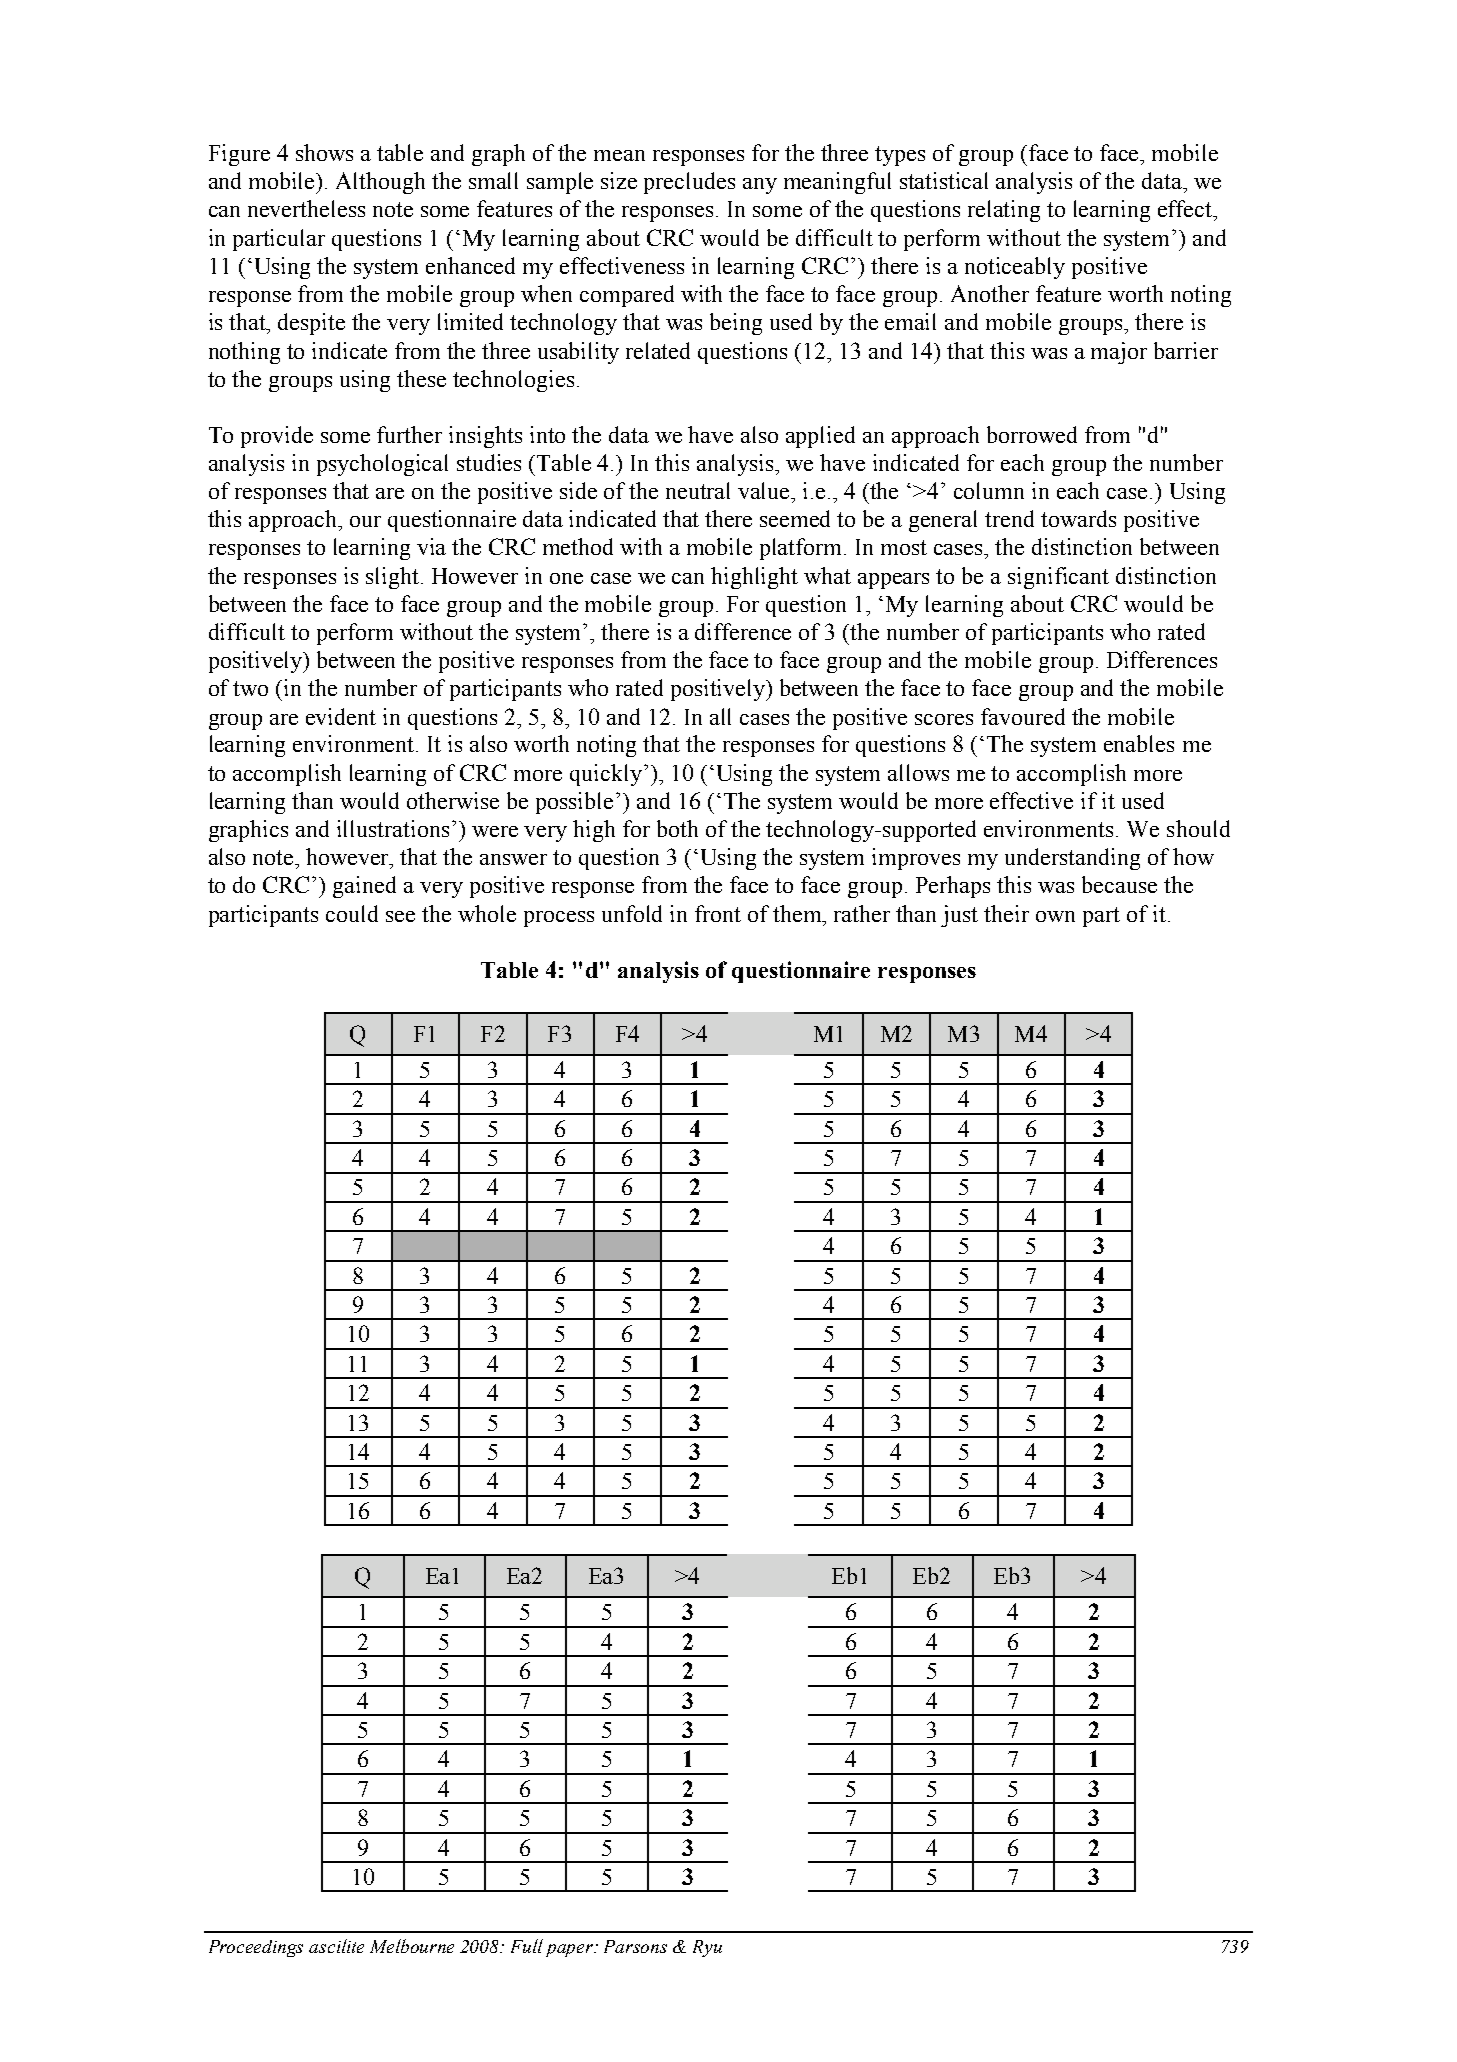 This screenshot has width=1457, height=2062. Describe the element at coordinates (677, 828) in the screenshot. I see `both` at that location.
